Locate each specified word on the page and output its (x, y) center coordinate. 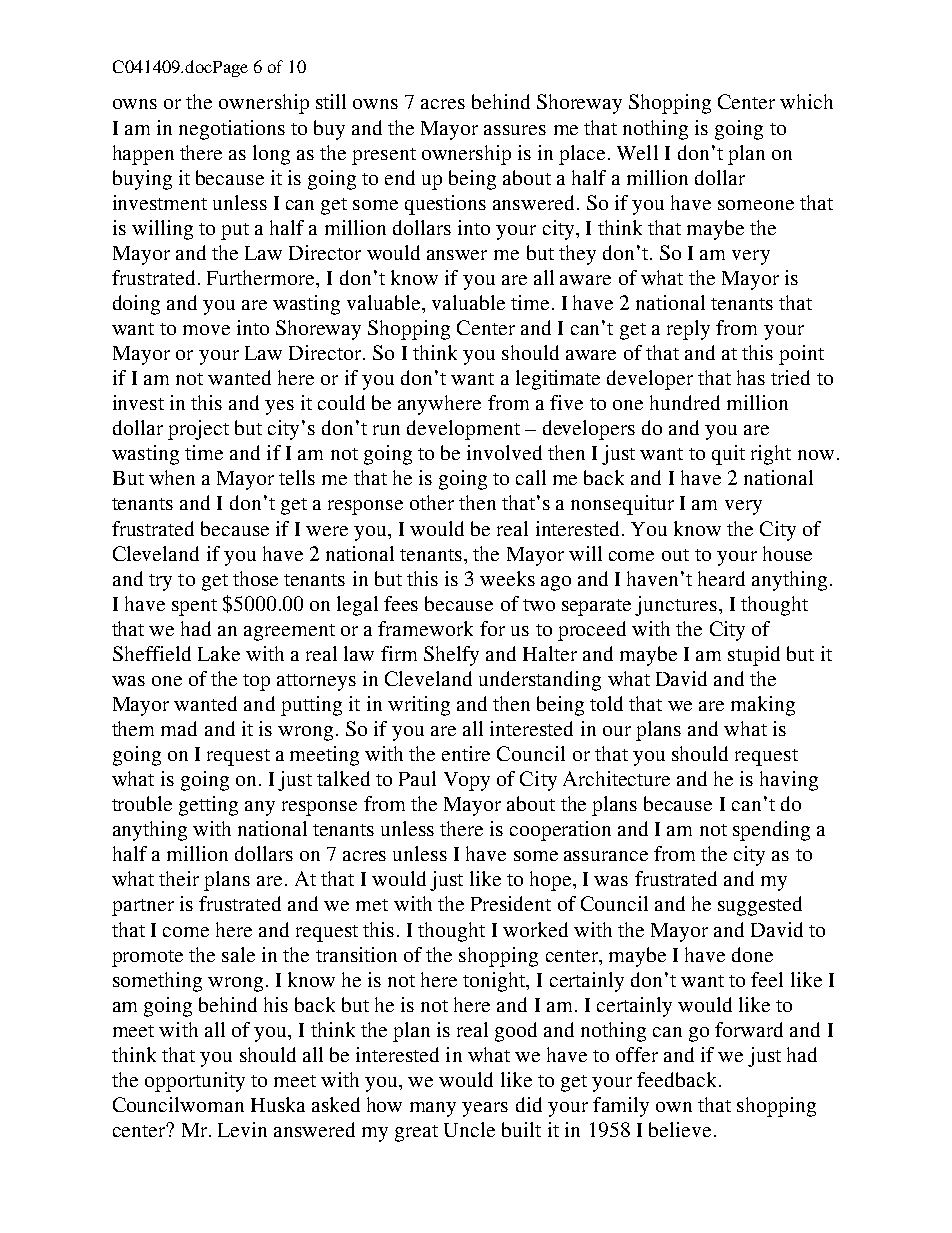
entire (466, 753)
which (806, 101)
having (789, 781)
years (485, 1109)
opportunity (195, 1082)
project (198, 430)
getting (208, 806)
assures (515, 130)
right (771, 455)
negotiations (232, 130)
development (463, 430)
